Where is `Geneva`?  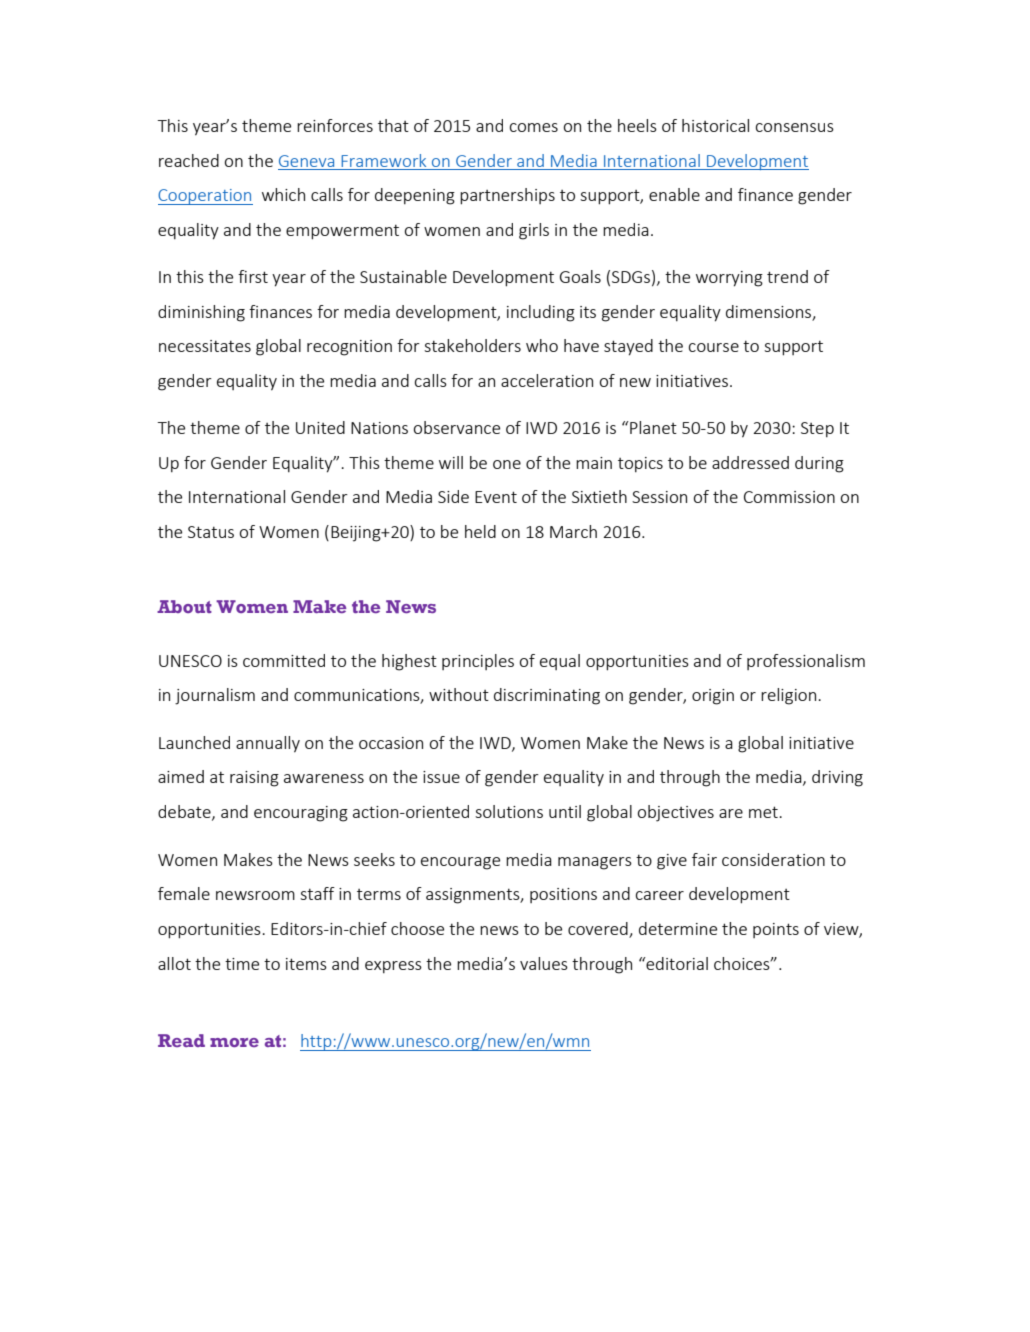 Geneva is located at coordinates (306, 161).
